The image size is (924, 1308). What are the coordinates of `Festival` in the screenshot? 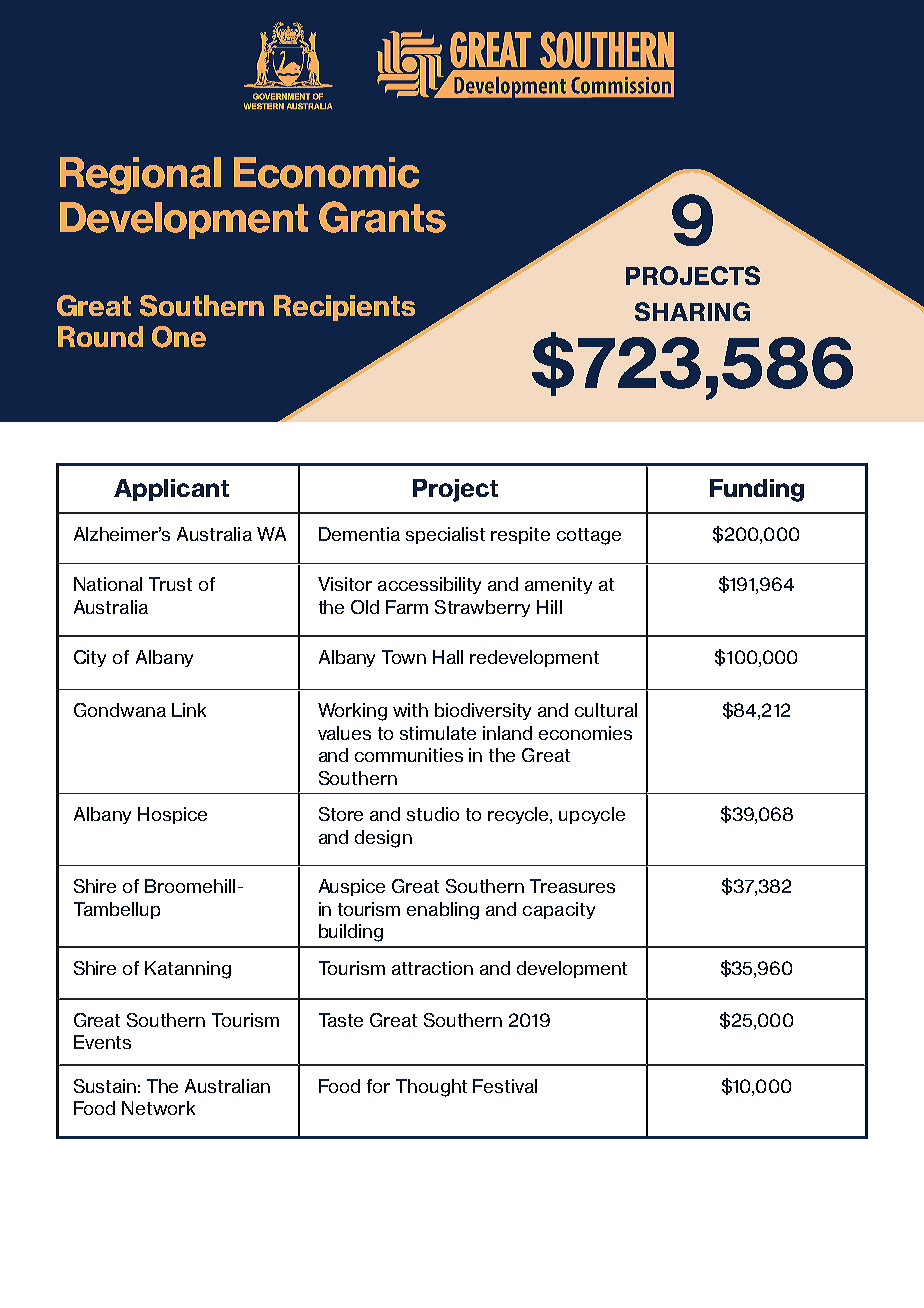 It's located at (505, 1086).
